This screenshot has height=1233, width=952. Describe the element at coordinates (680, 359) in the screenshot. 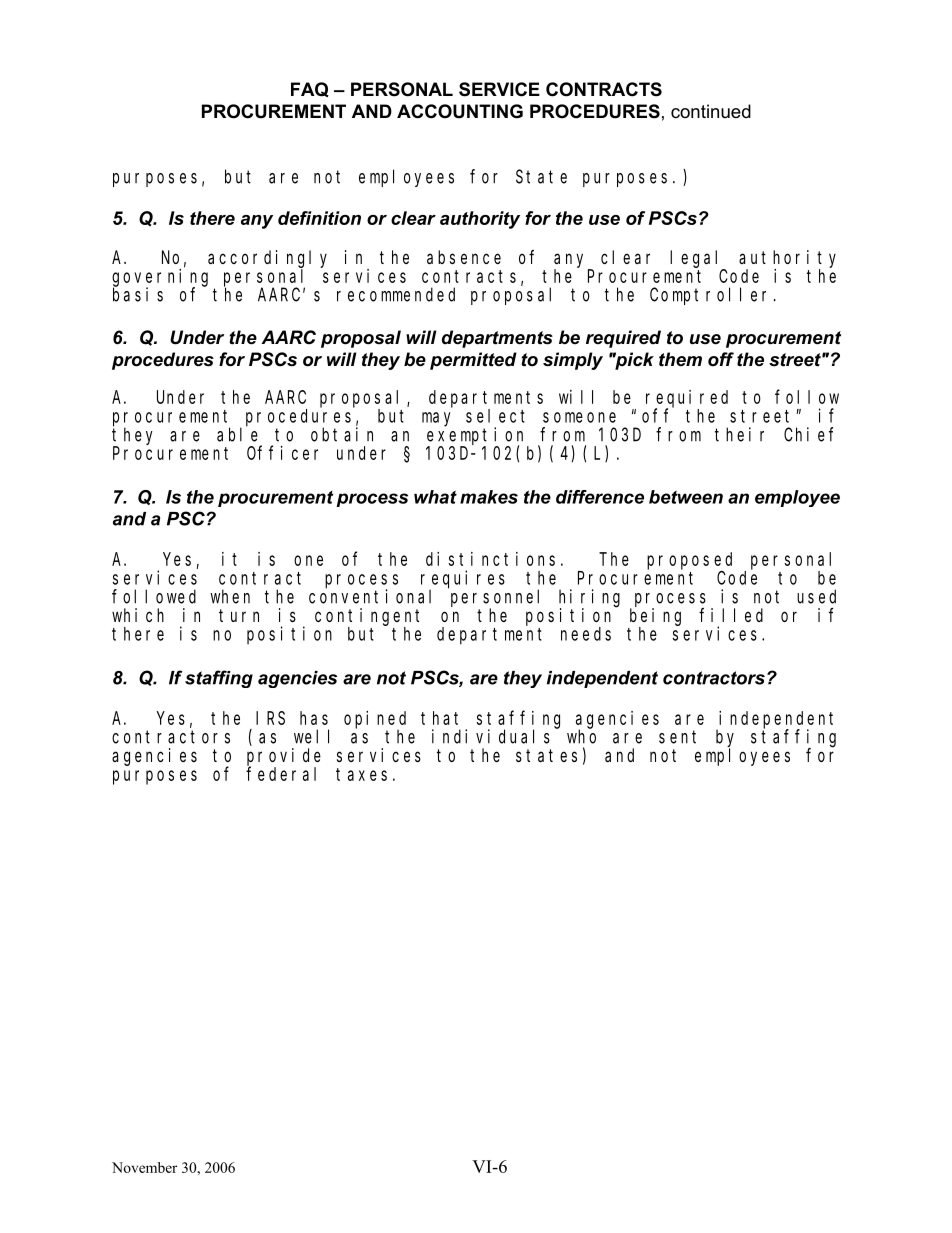

I see `them` at that location.
